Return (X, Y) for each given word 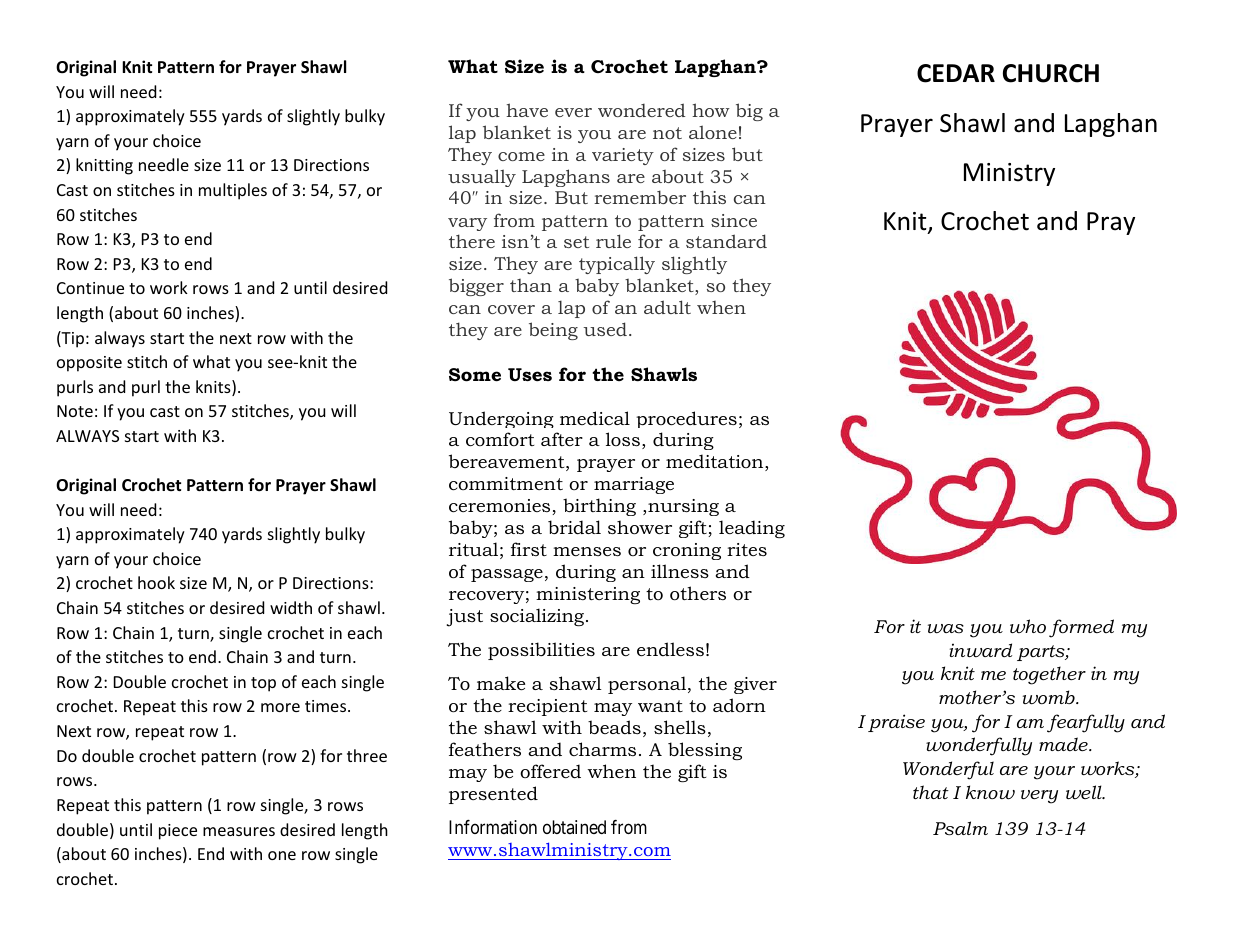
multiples (233, 191)
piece (178, 832)
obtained (574, 827)
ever (573, 112)
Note (75, 411)
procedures (686, 419)
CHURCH (1051, 73)
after (562, 439)
